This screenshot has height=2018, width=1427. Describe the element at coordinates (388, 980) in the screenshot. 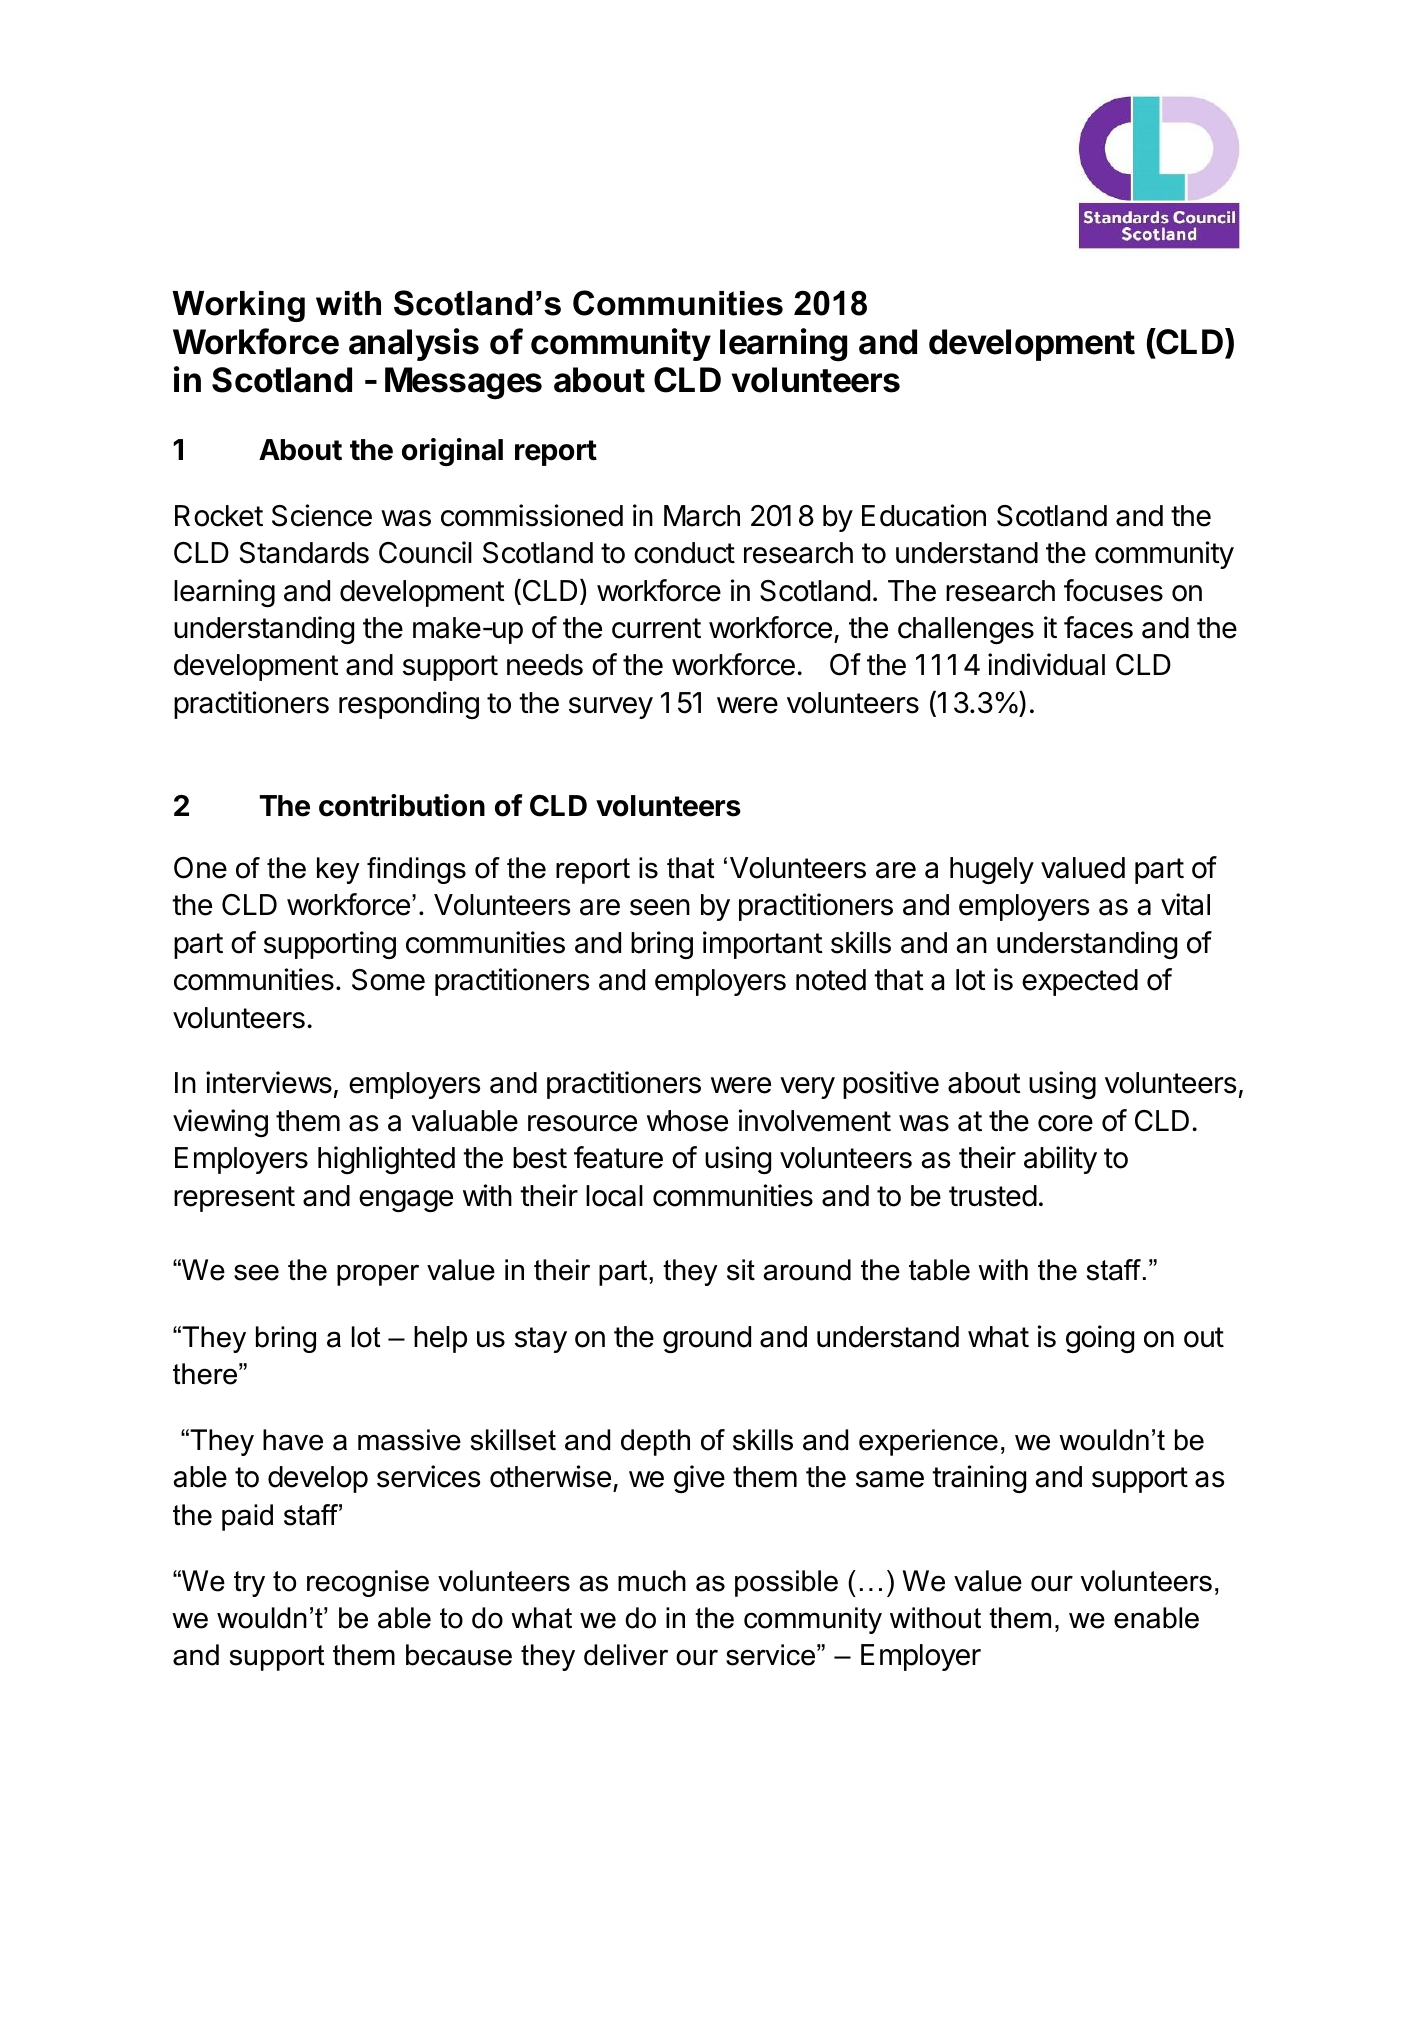

I see `Some` at that location.
